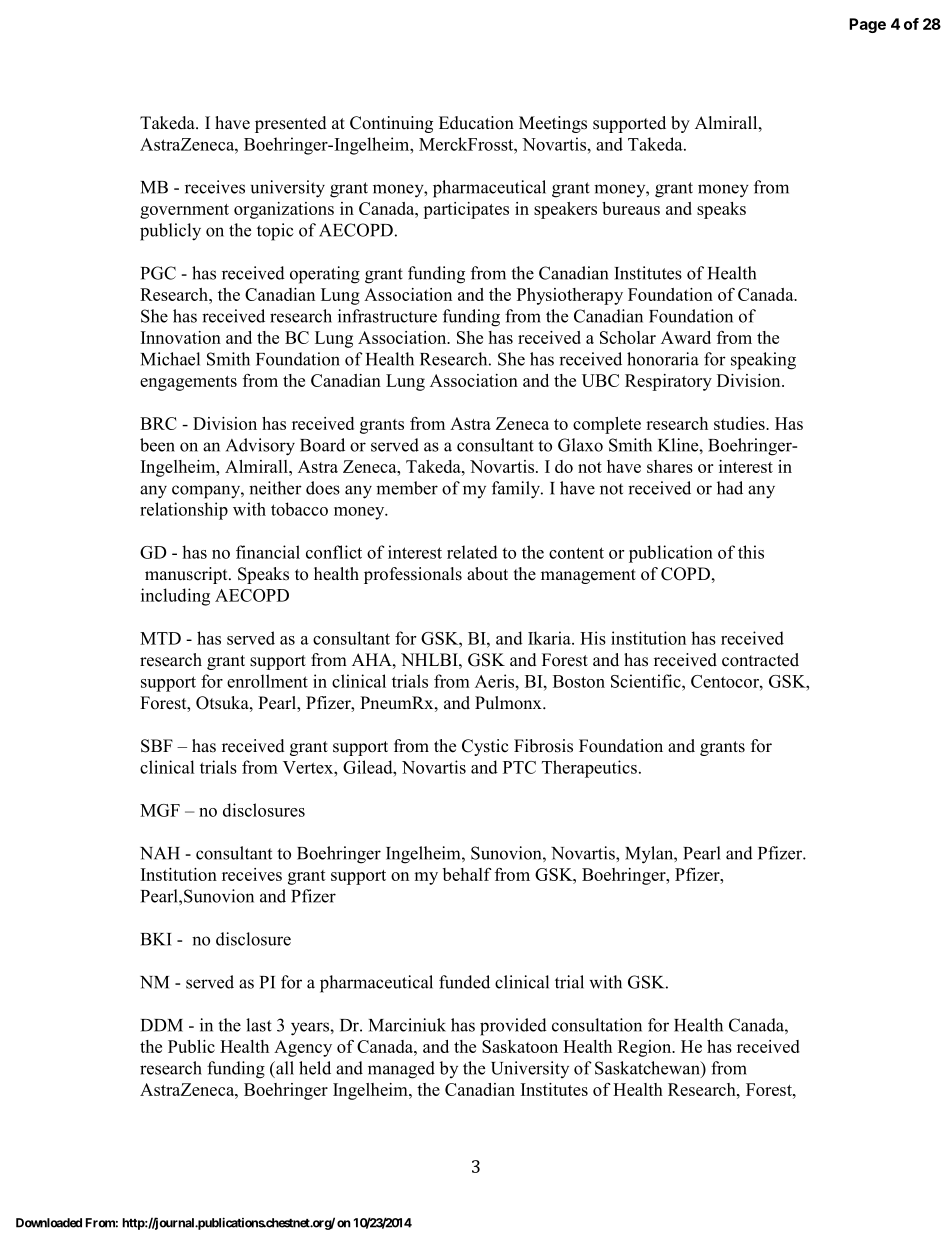 The height and width of the document is (1233, 952). What do you see at coordinates (867, 25) in the document?
I see `Page` at bounding box center [867, 25].
